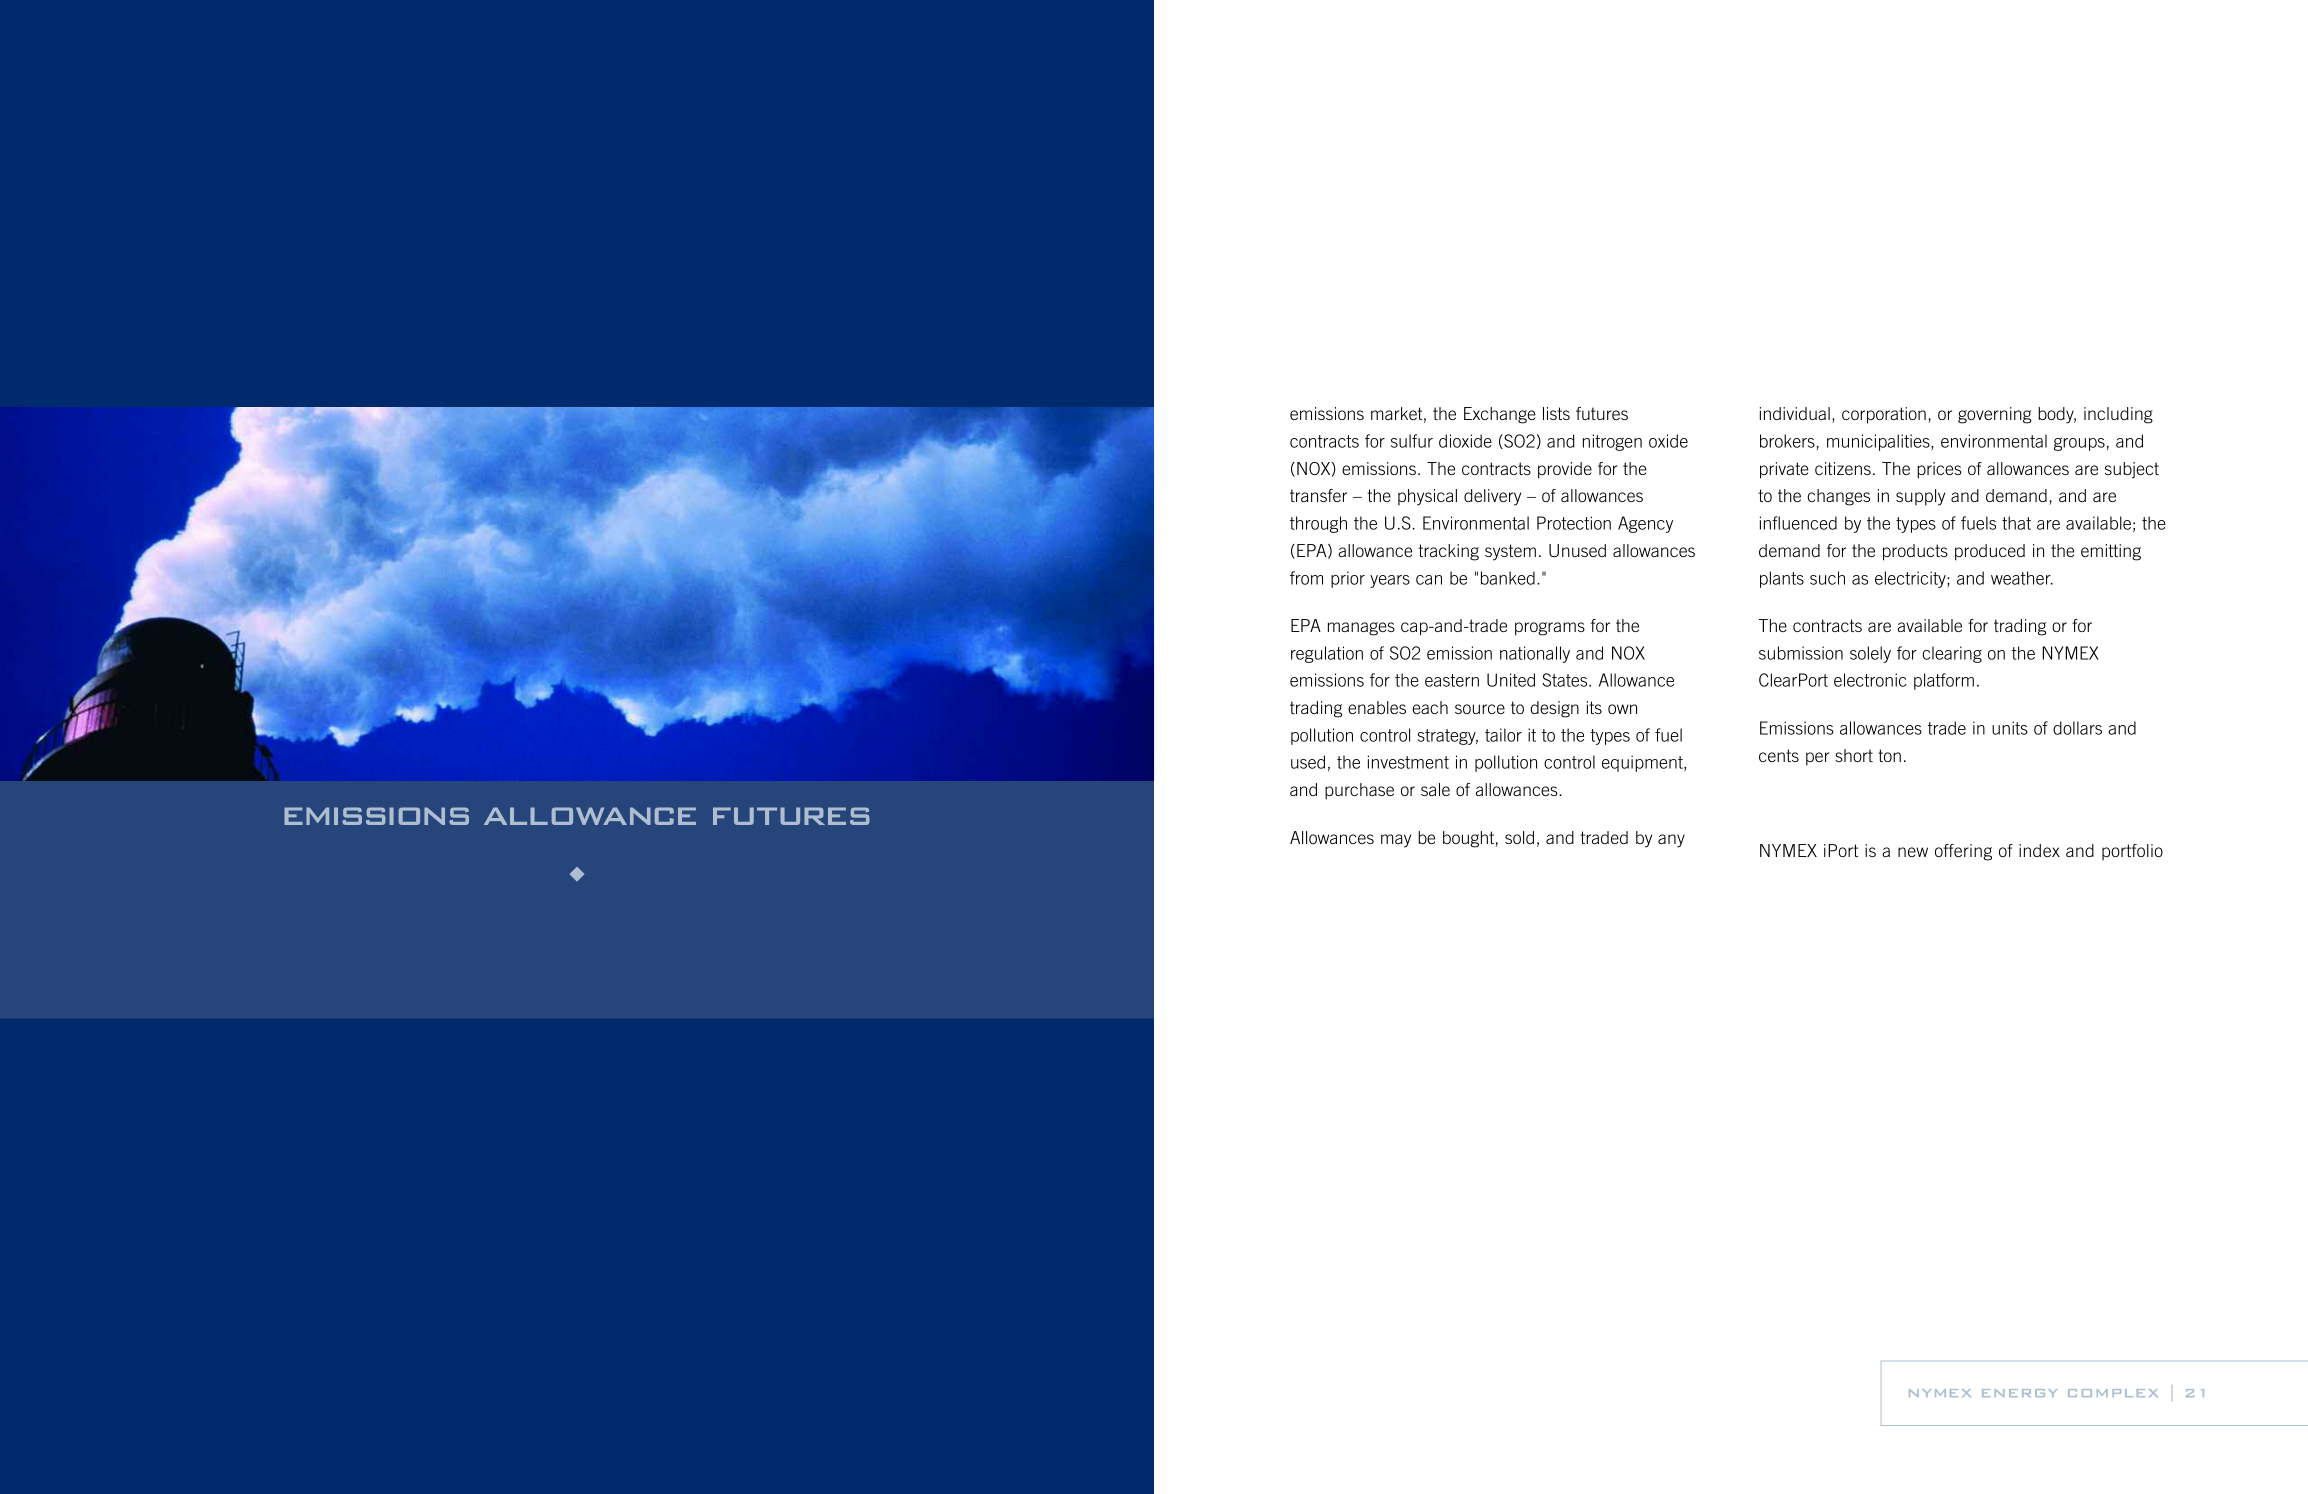 This image has width=2308, height=1494. Describe the element at coordinates (1452, 680) in the image. I see `eastern` at that location.
